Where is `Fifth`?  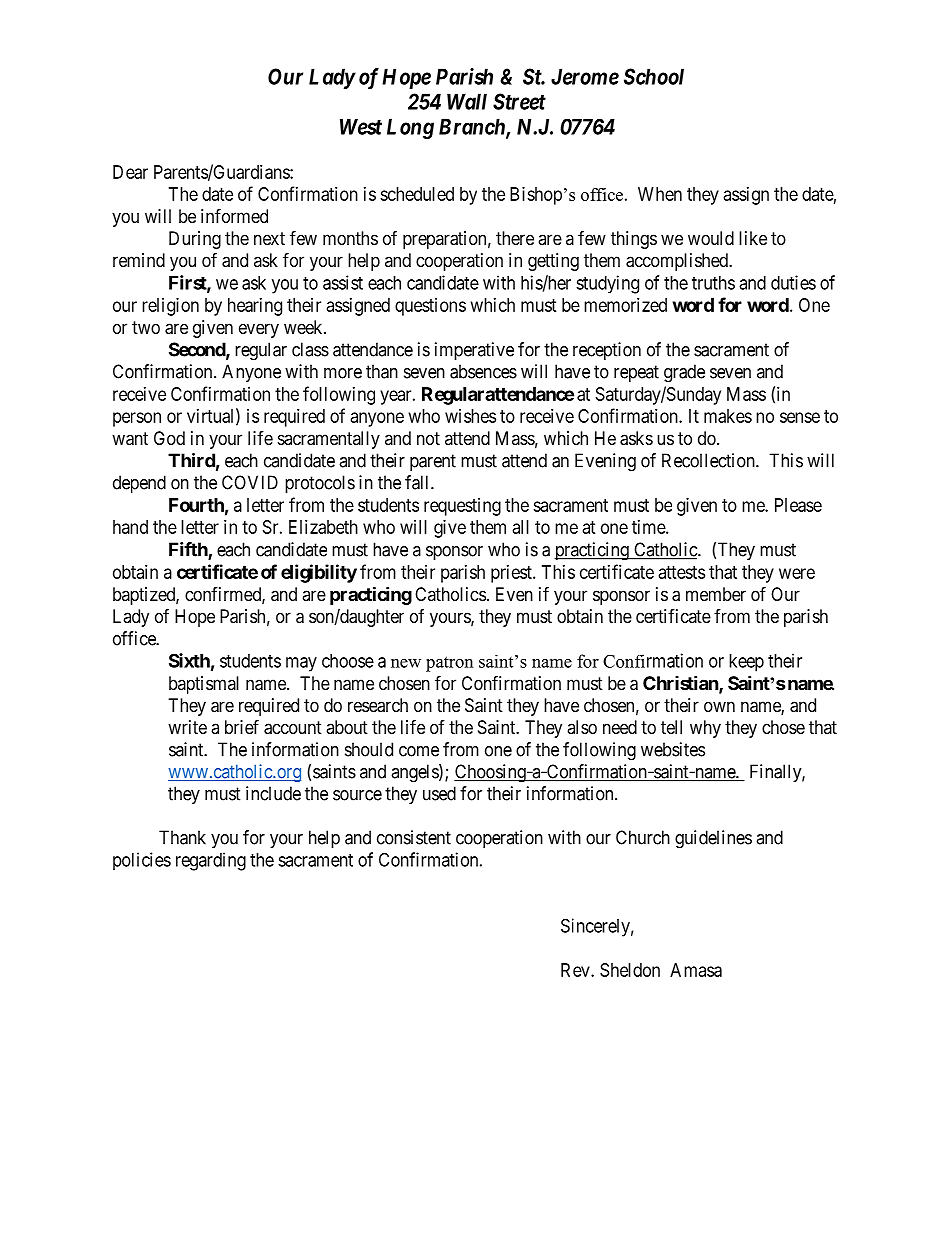 Fifth is located at coordinates (189, 550).
